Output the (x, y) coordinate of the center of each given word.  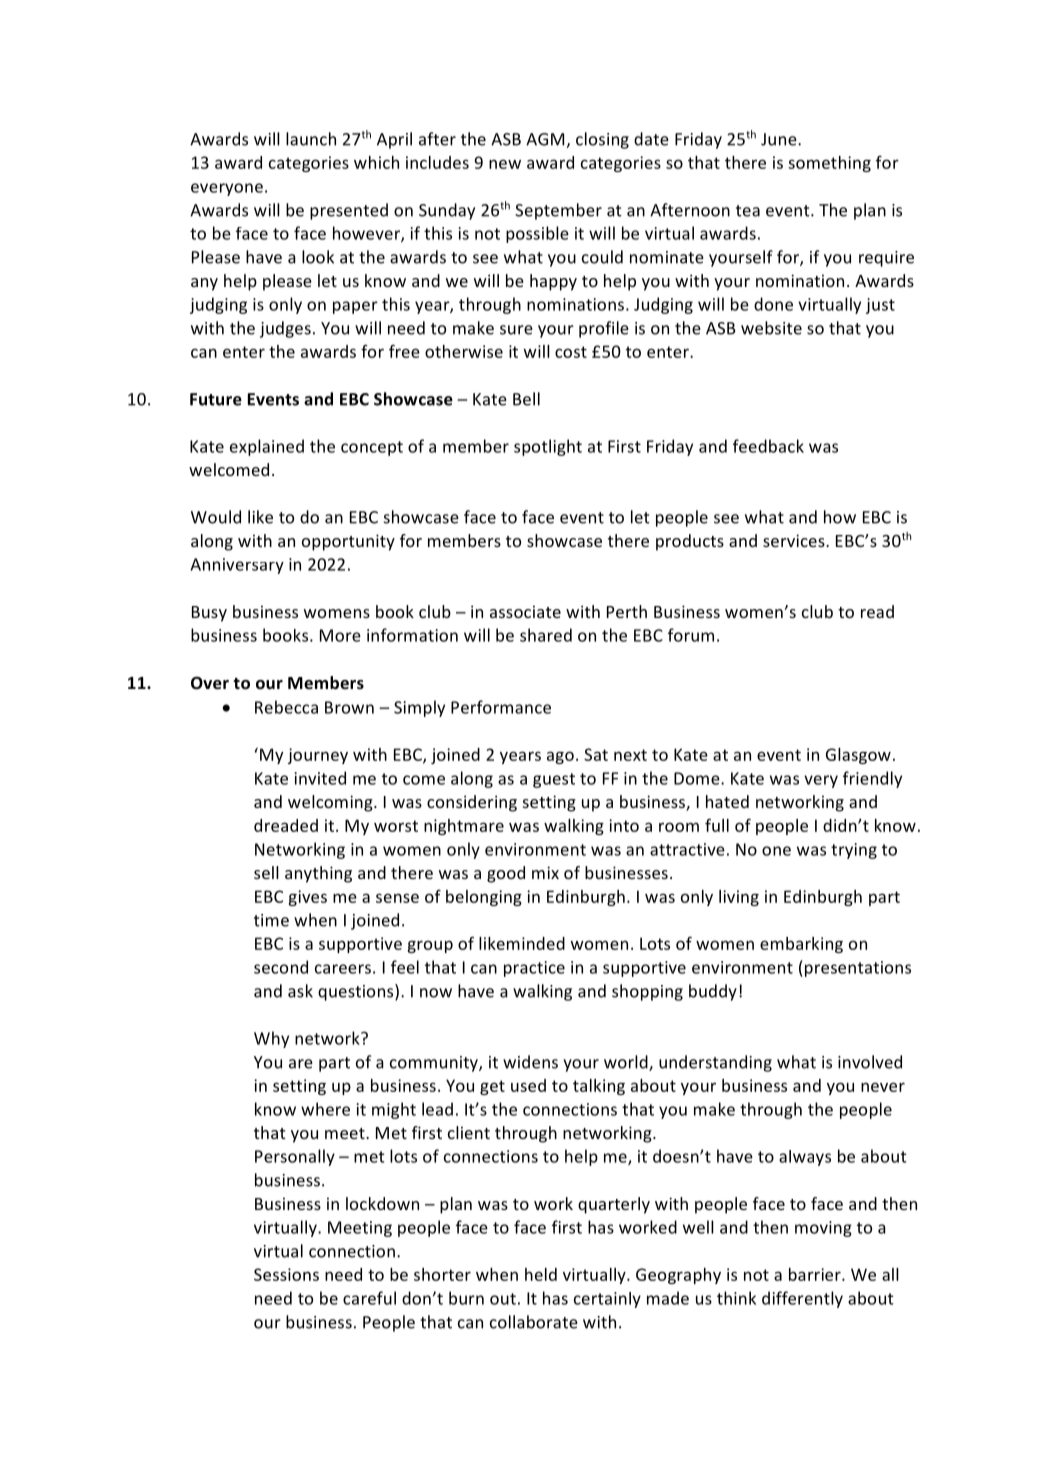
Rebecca (286, 707)
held (541, 1274)
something (829, 164)
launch (311, 139)
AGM (546, 140)
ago (560, 757)
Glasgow (858, 756)
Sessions (286, 1274)
